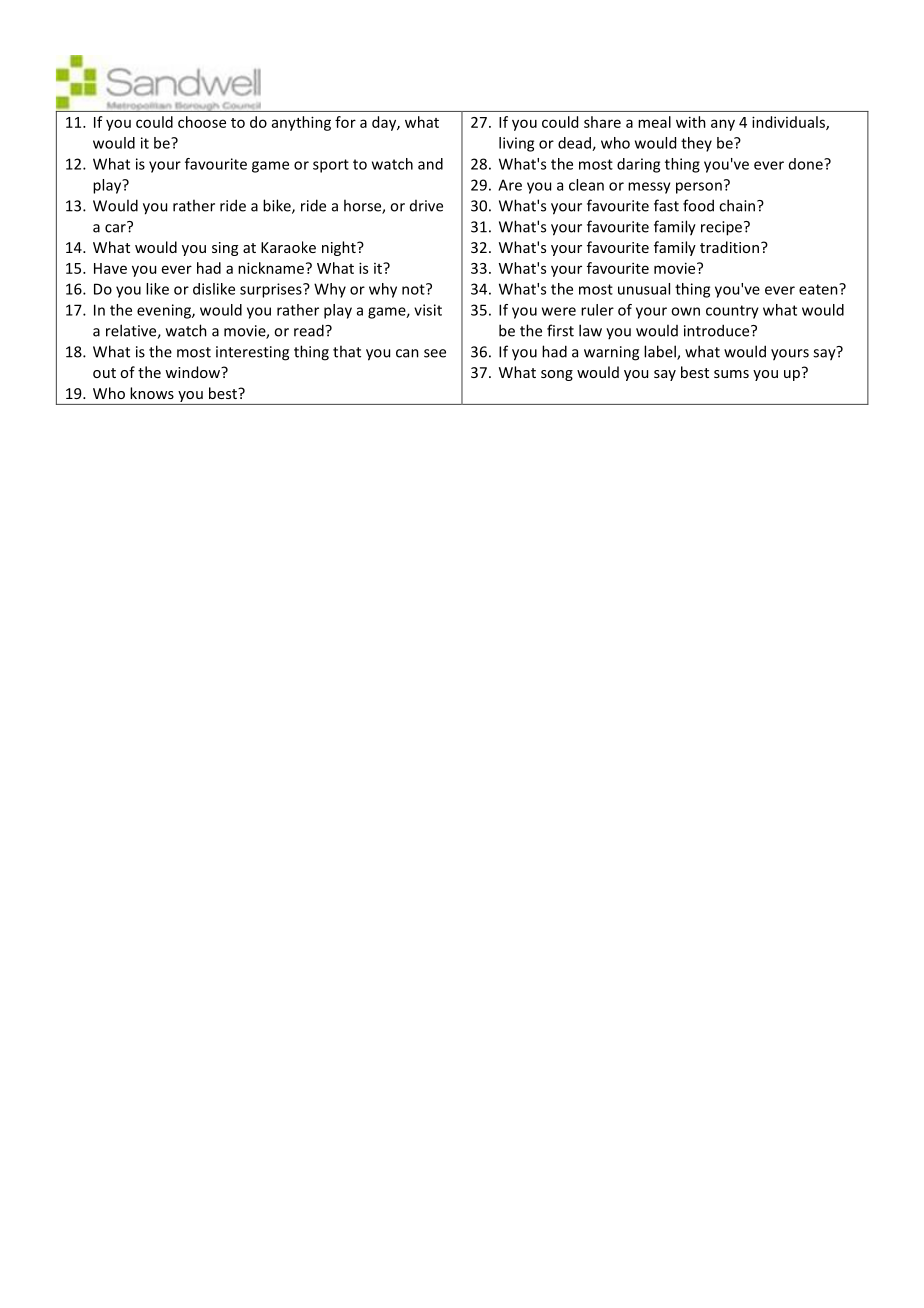 The image size is (924, 1308). What do you see at coordinates (732, 312) in the page?
I see `country` at bounding box center [732, 312].
